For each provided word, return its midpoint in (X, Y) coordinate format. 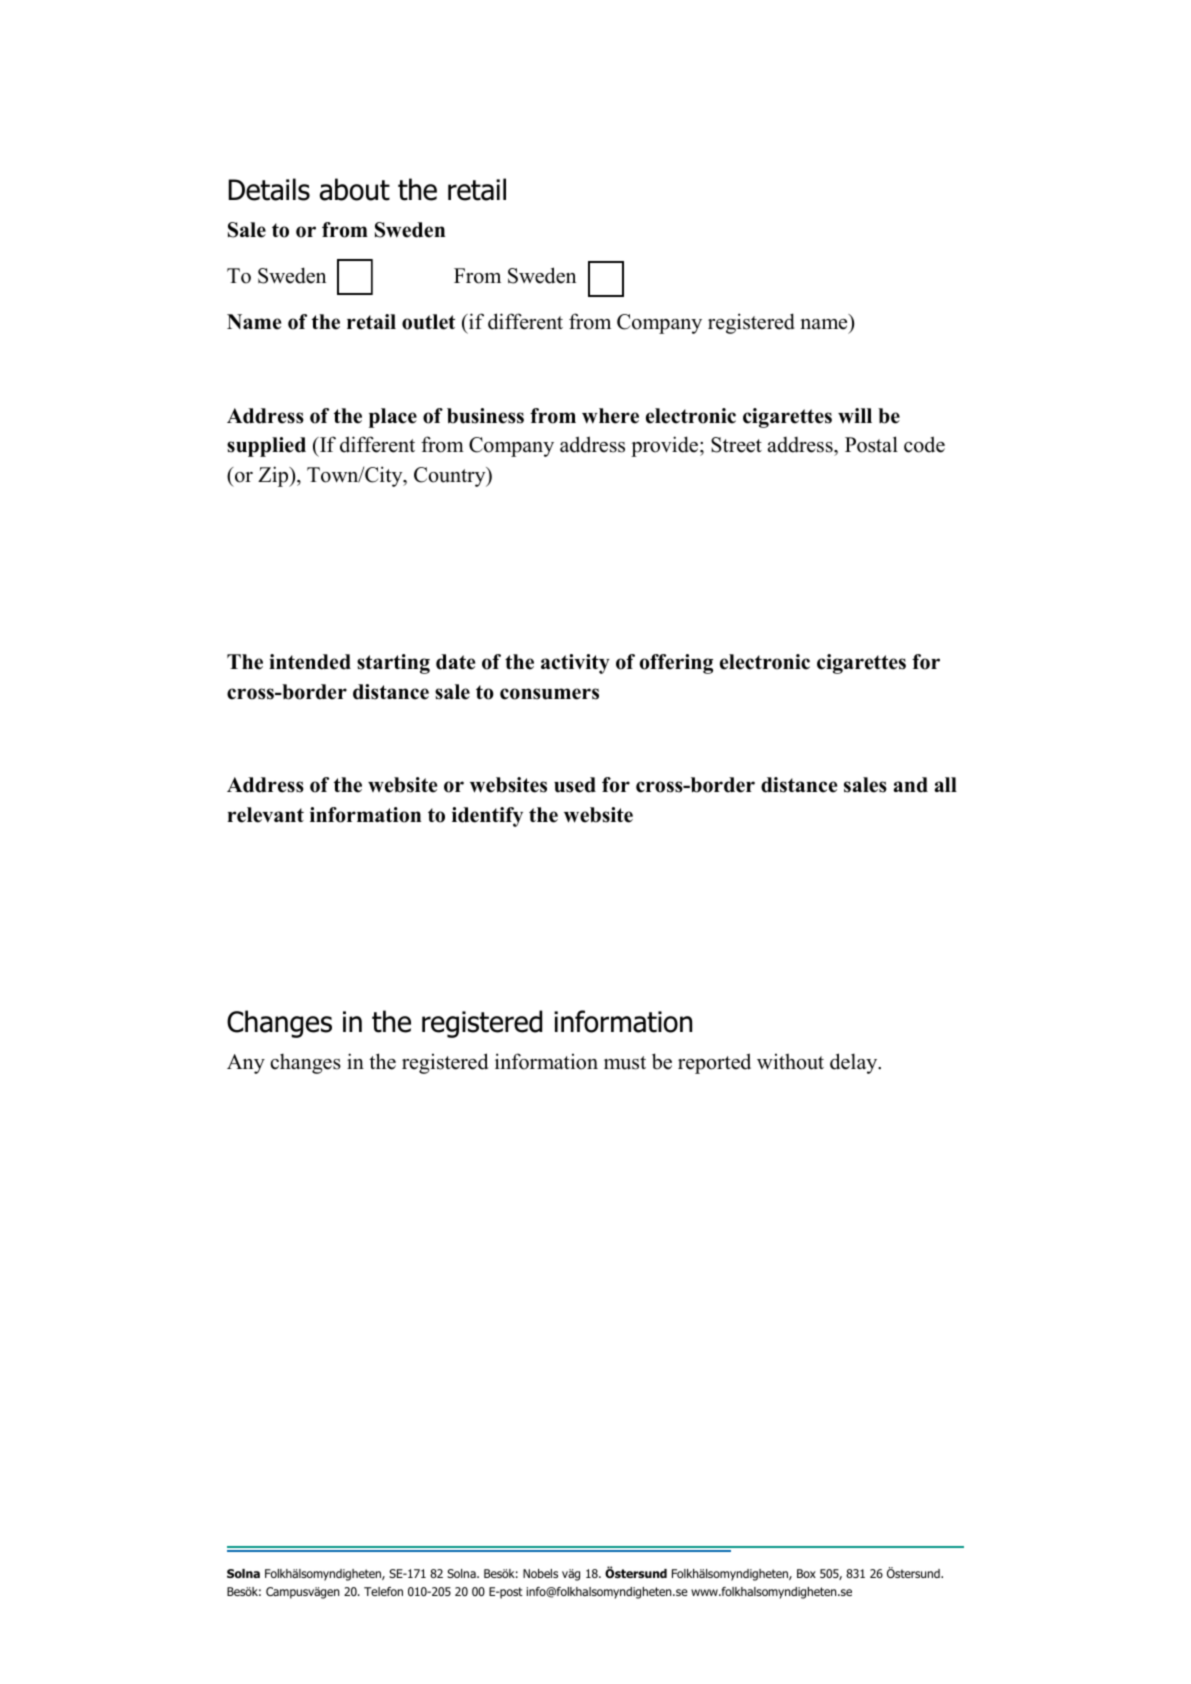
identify (487, 817)
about (355, 189)
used (575, 785)
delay (855, 1063)
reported (714, 1063)
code (924, 444)
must (625, 1063)
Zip (274, 476)
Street (736, 445)
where (610, 416)
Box (806, 1573)
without (790, 1061)
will (855, 415)
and (910, 785)
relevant (266, 815)
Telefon (383, 1591)
